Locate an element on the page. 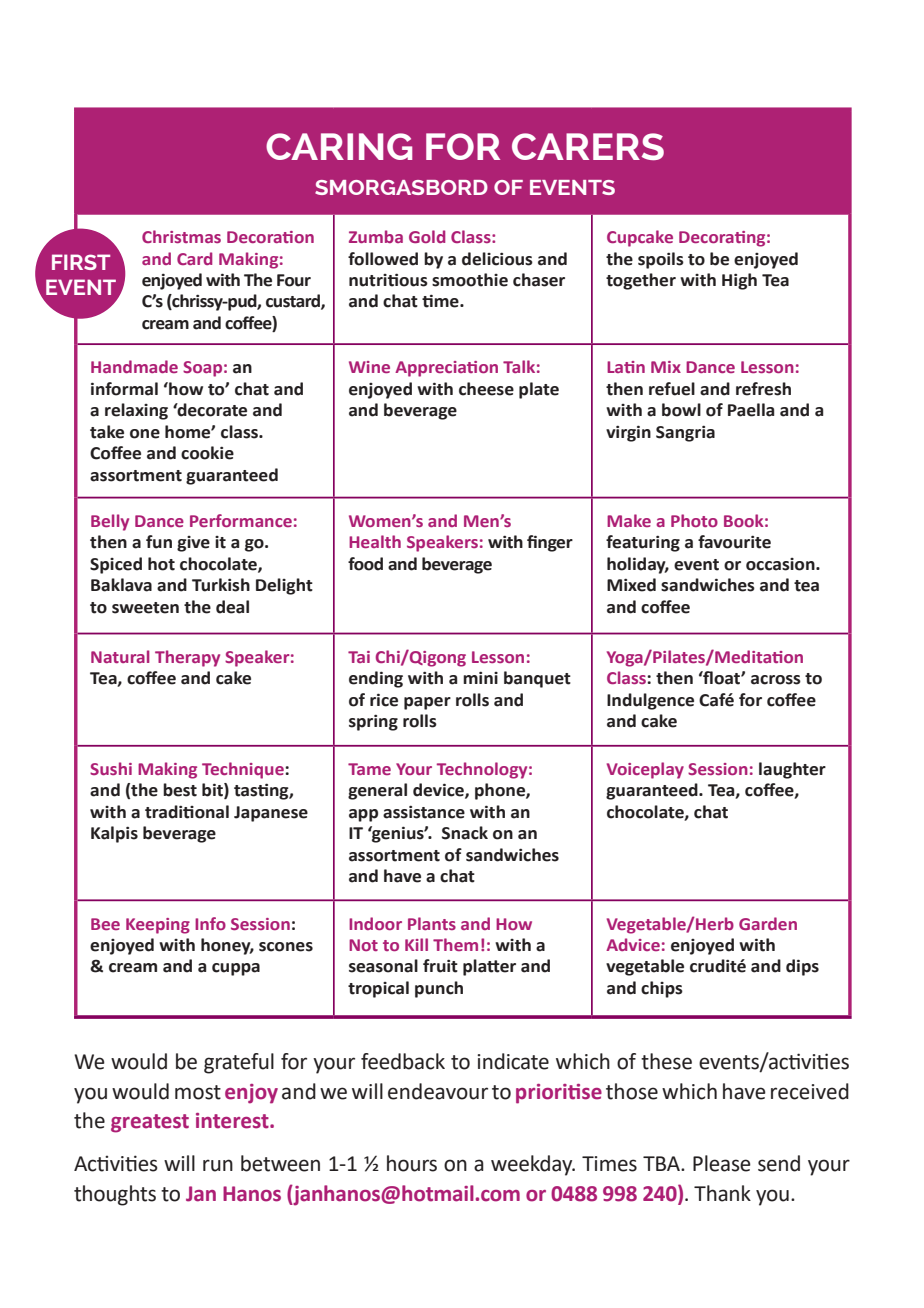  SMORGASBORD is located at coordinates (401, 187).
